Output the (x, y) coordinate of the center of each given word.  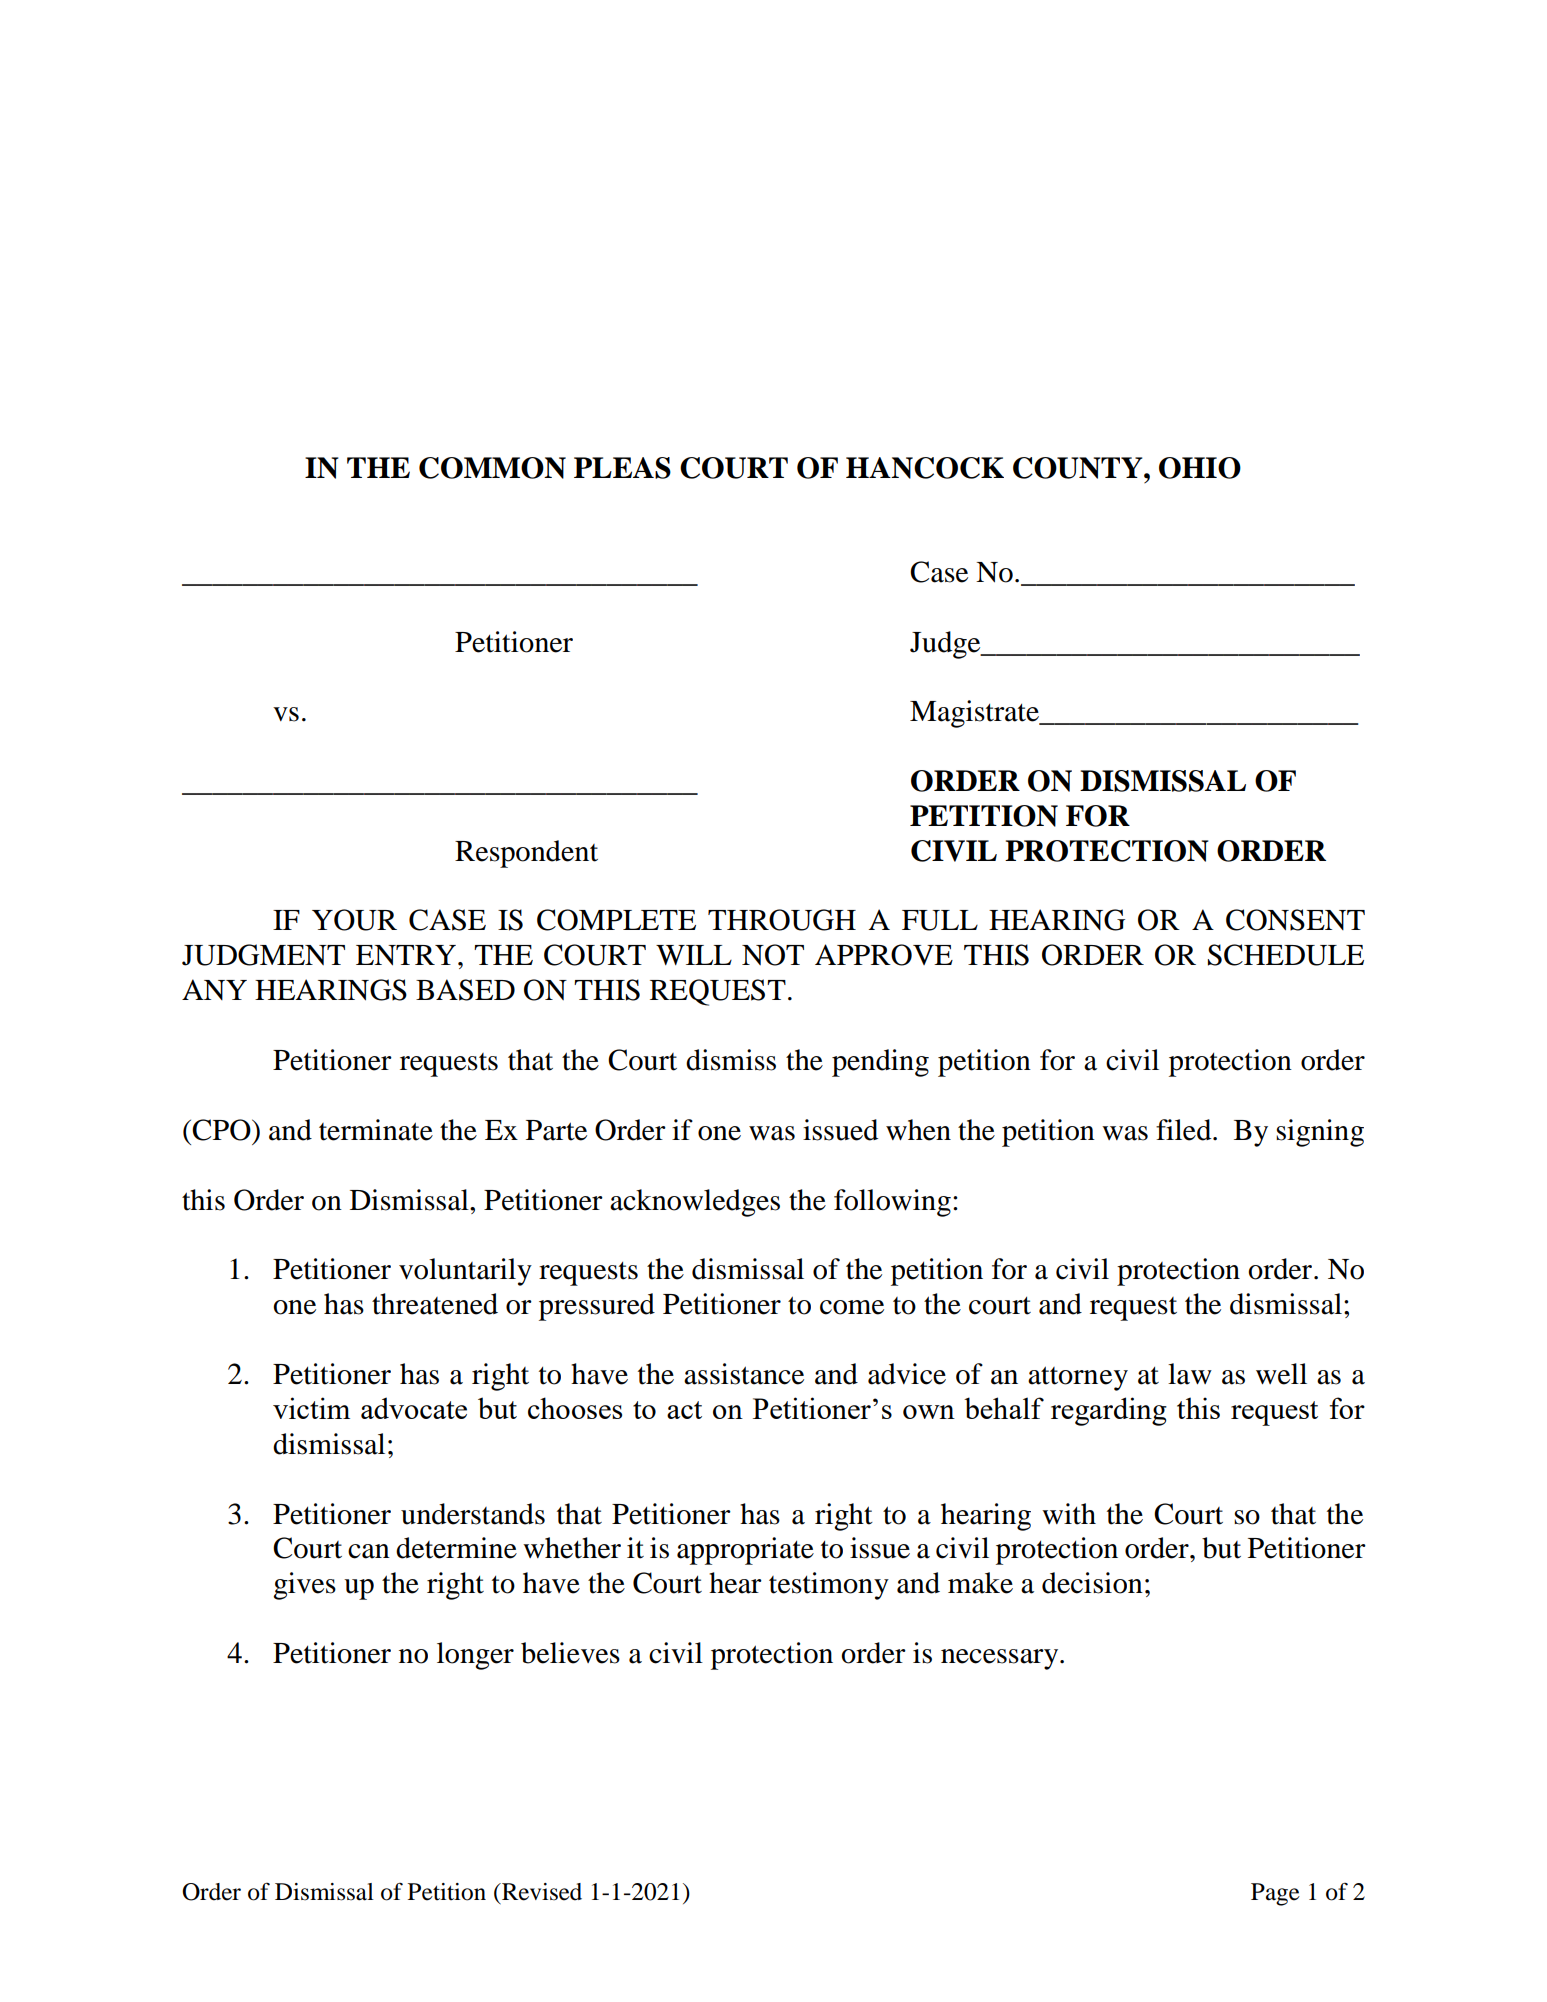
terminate (376, 1130)
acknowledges (695, 1203)
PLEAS (622, 468)
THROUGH (782, 920)
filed (1185, 1130)
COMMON (492, 468)
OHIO (1200, 468)
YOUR (354, 920)
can (369, 1551)
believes (570, 1653)
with (1069, 1514)
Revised (541, 1892)
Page (1275, 1894)
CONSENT (1295, 920)
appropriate (745, 1551)
